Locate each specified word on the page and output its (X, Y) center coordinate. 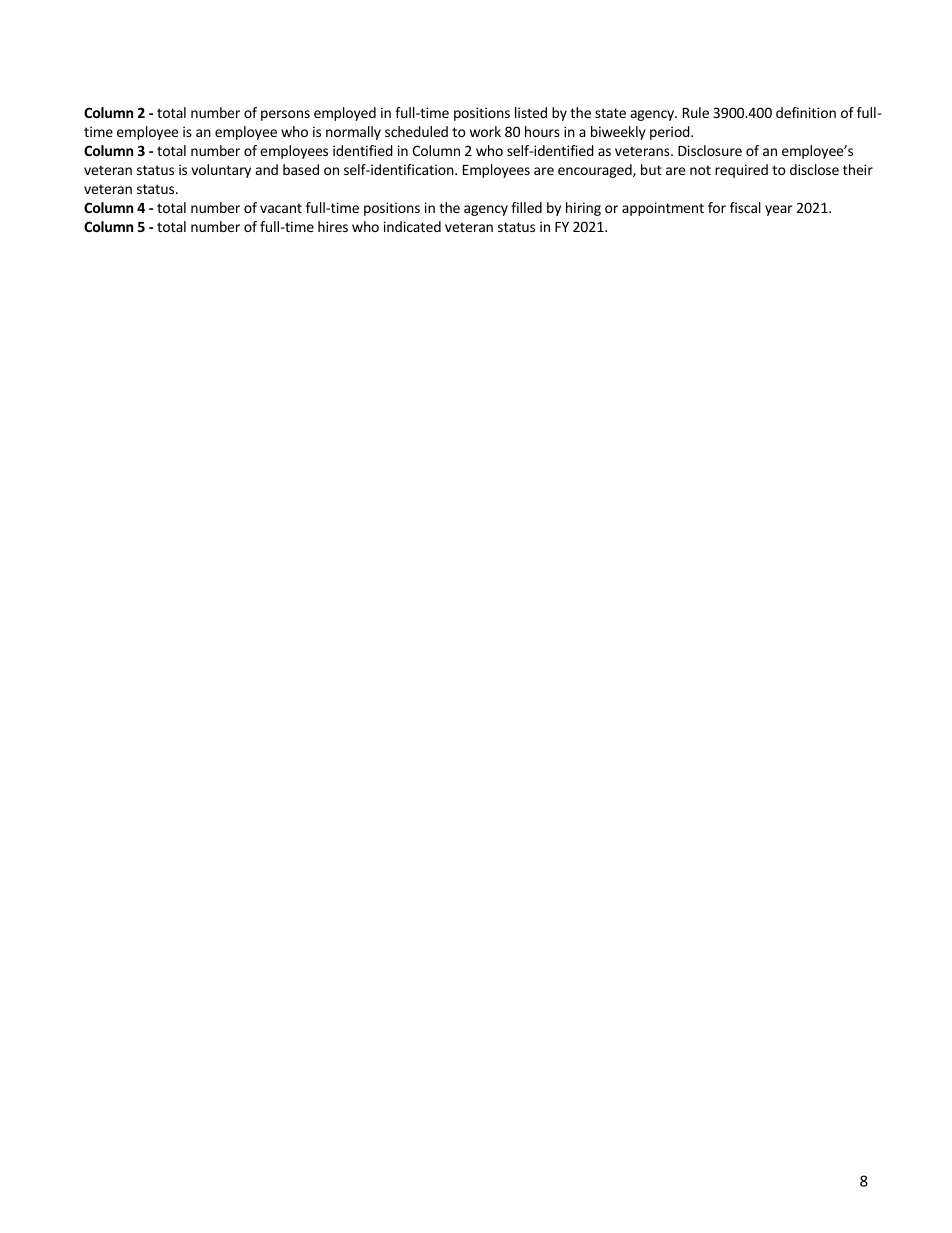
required (741, 171)
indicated (412, 226)
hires (333, 226)
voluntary (221, 171)
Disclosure (710, 150)
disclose (814, 169)
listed (531, 112)
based (301, 169)
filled (526, 207)
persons (285, 115)
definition (806, 112)
